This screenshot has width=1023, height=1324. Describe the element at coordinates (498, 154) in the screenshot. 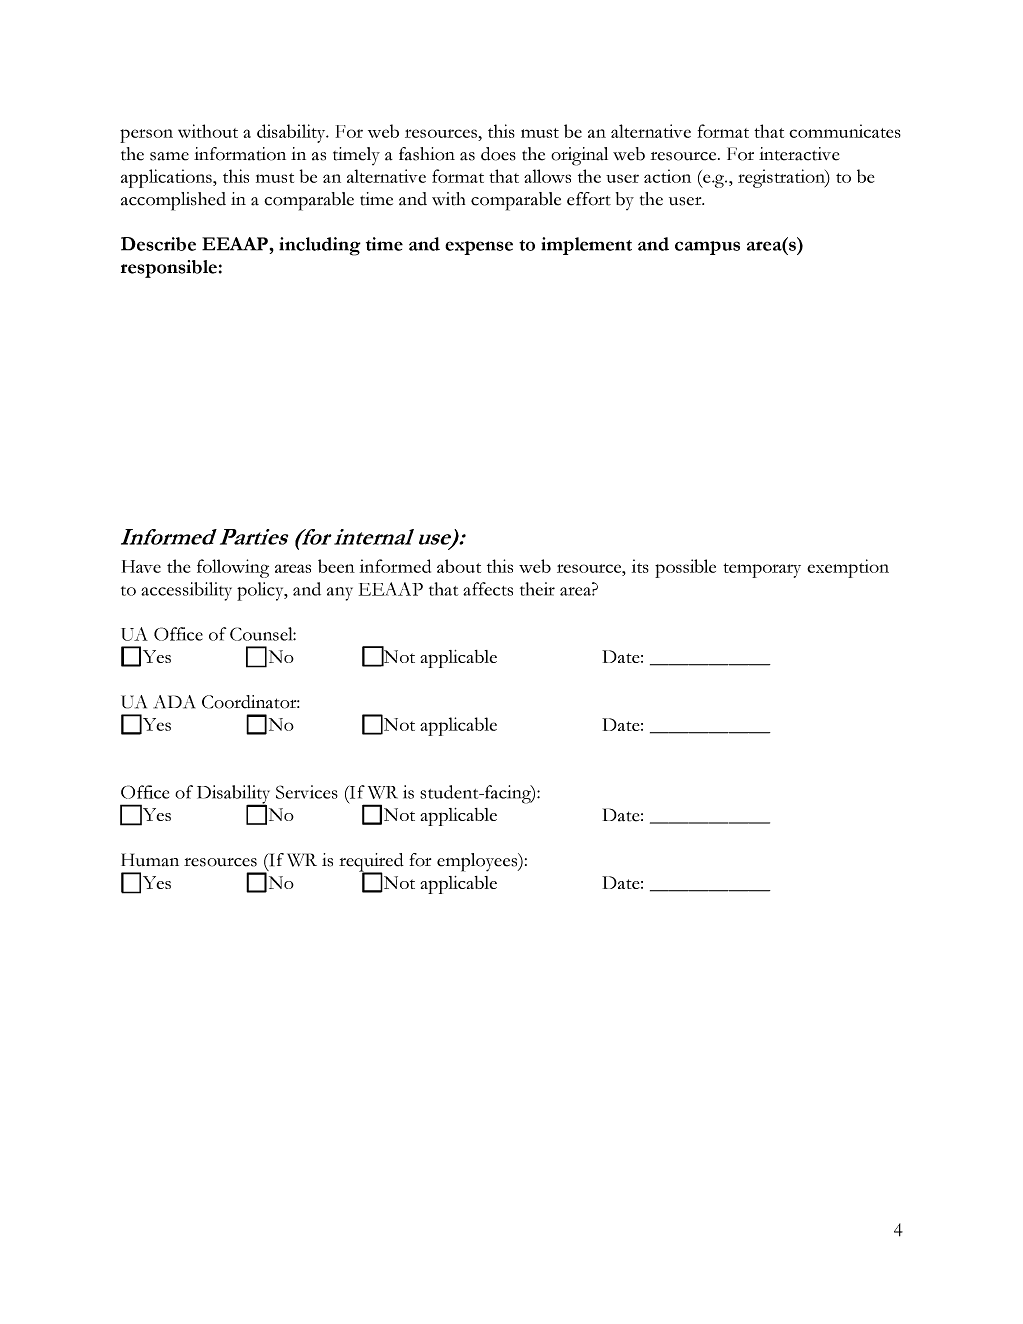

I see `does` at that location.
